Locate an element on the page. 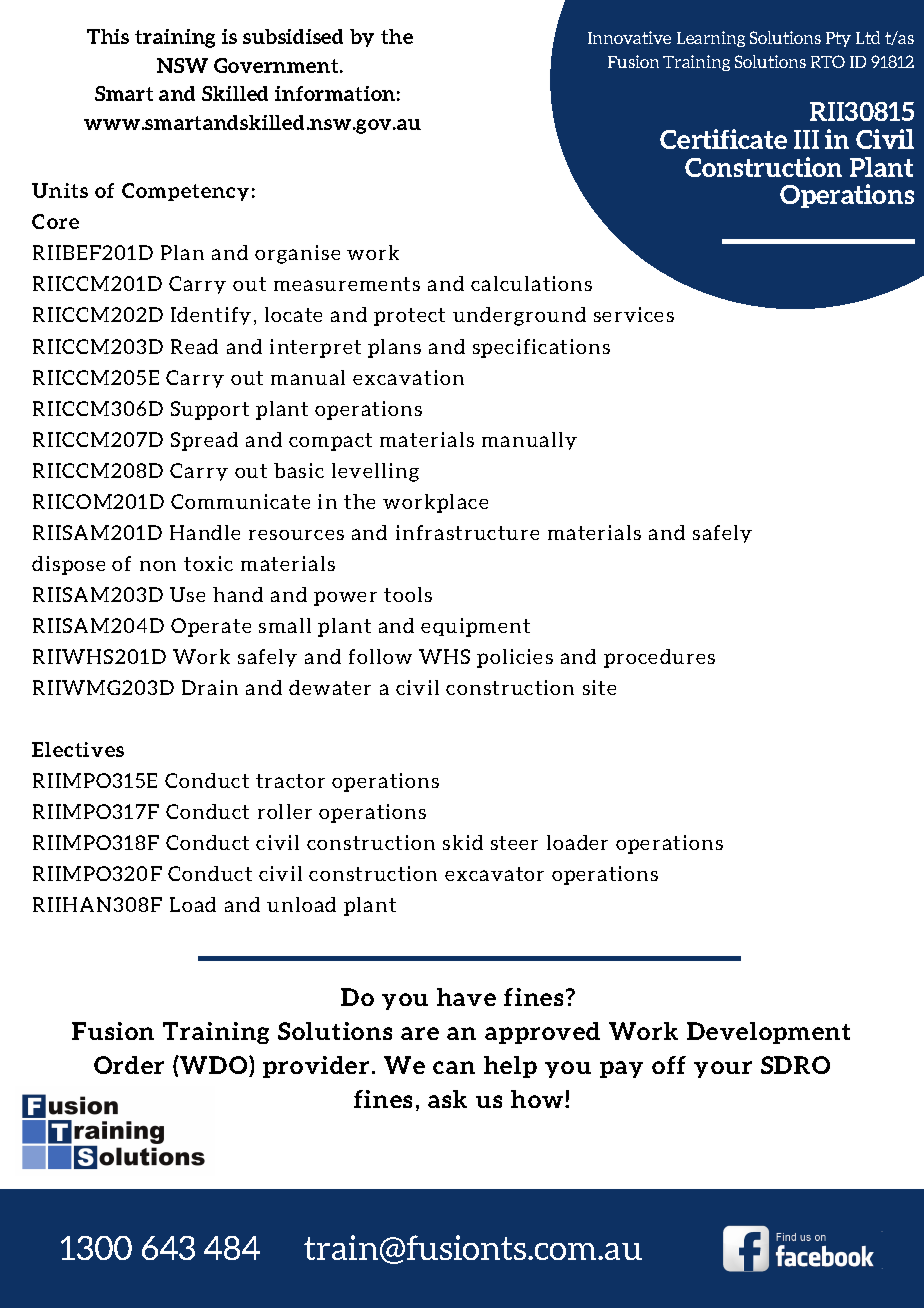 The height and width of the page is (1308, 924). Innovative is located at coordinates (629, 37).
